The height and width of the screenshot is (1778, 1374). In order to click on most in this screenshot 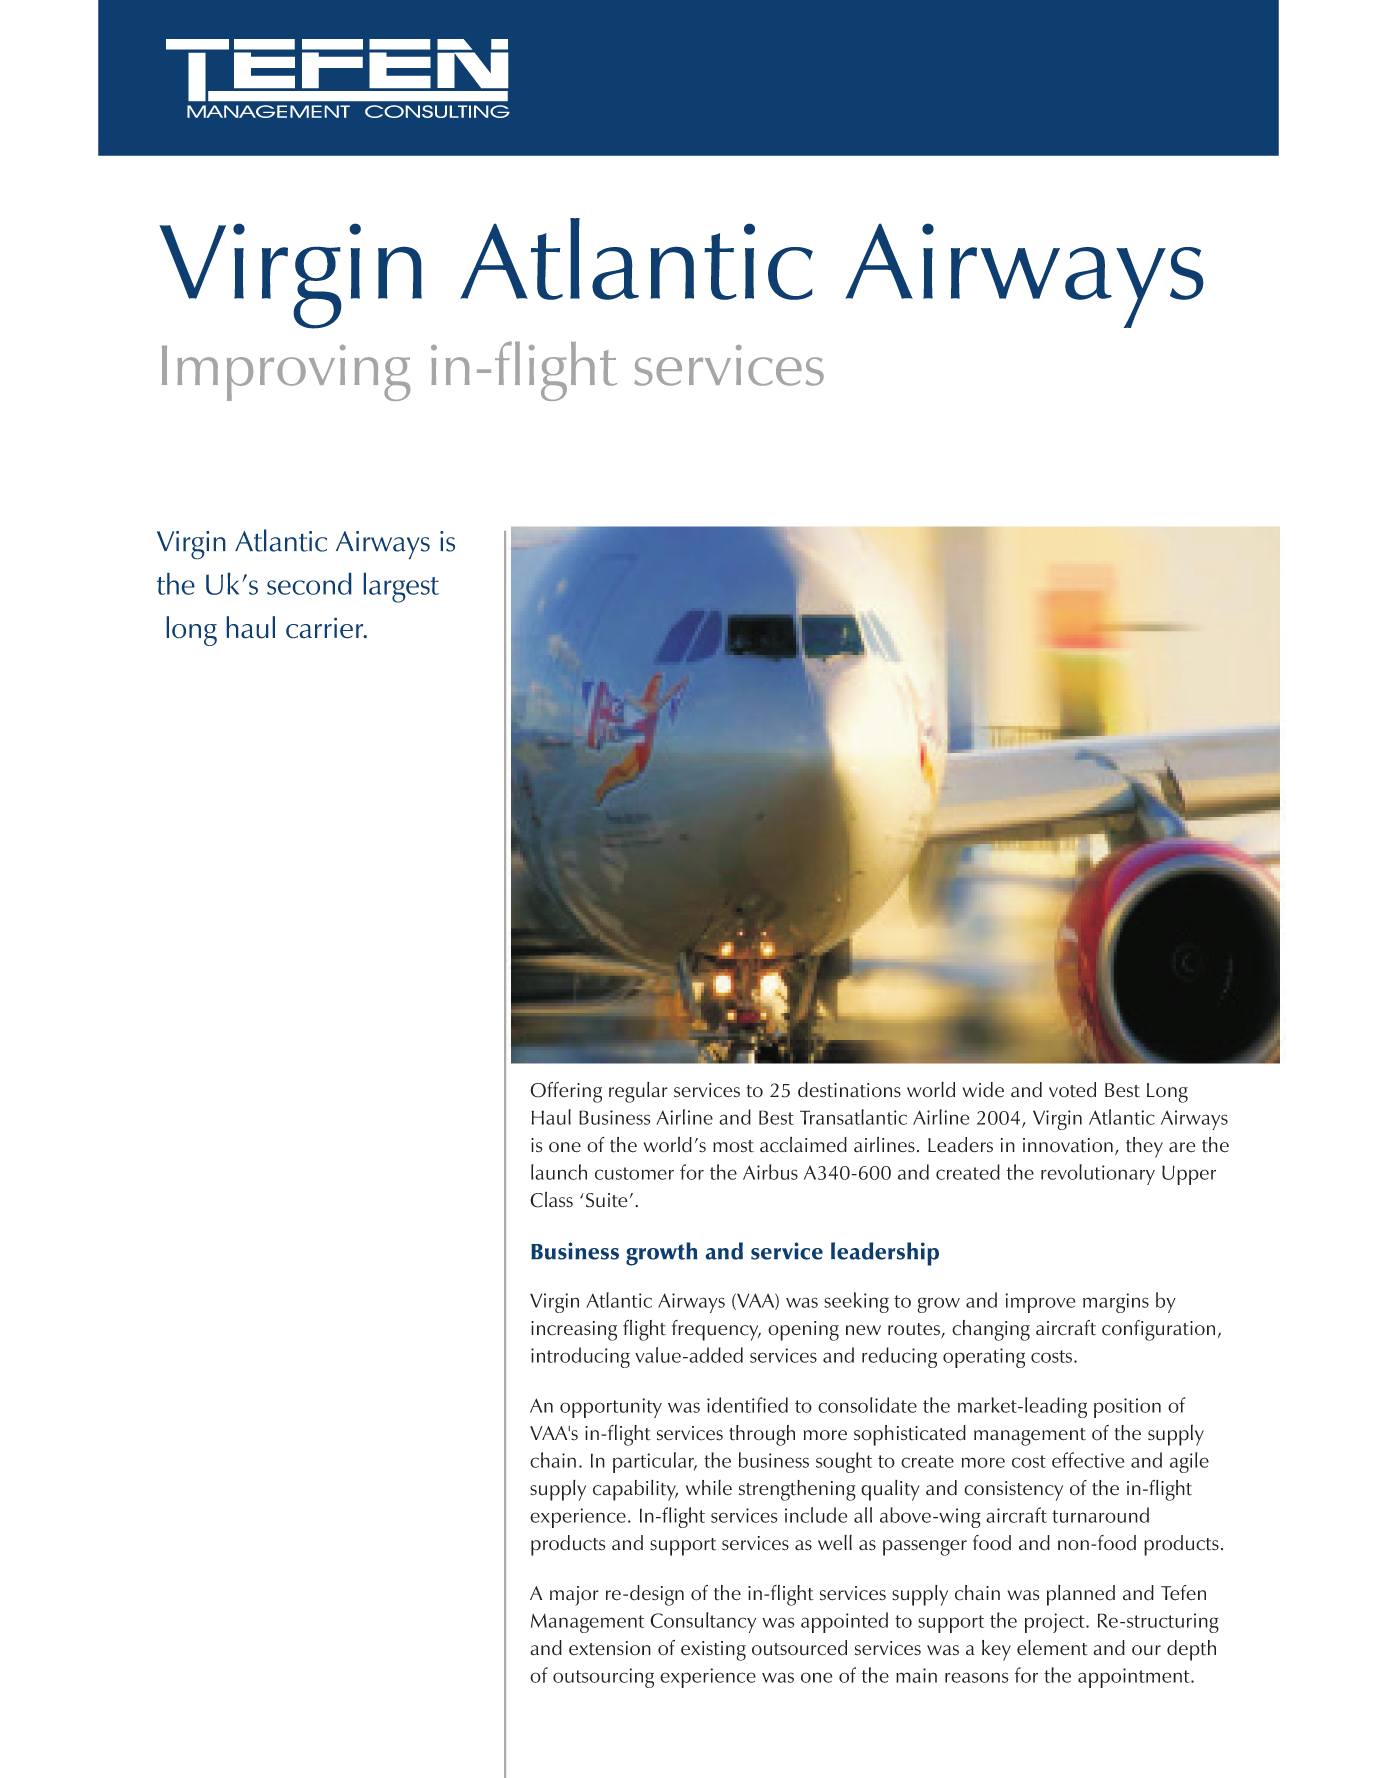, I will do `click(733, 1146)`.
